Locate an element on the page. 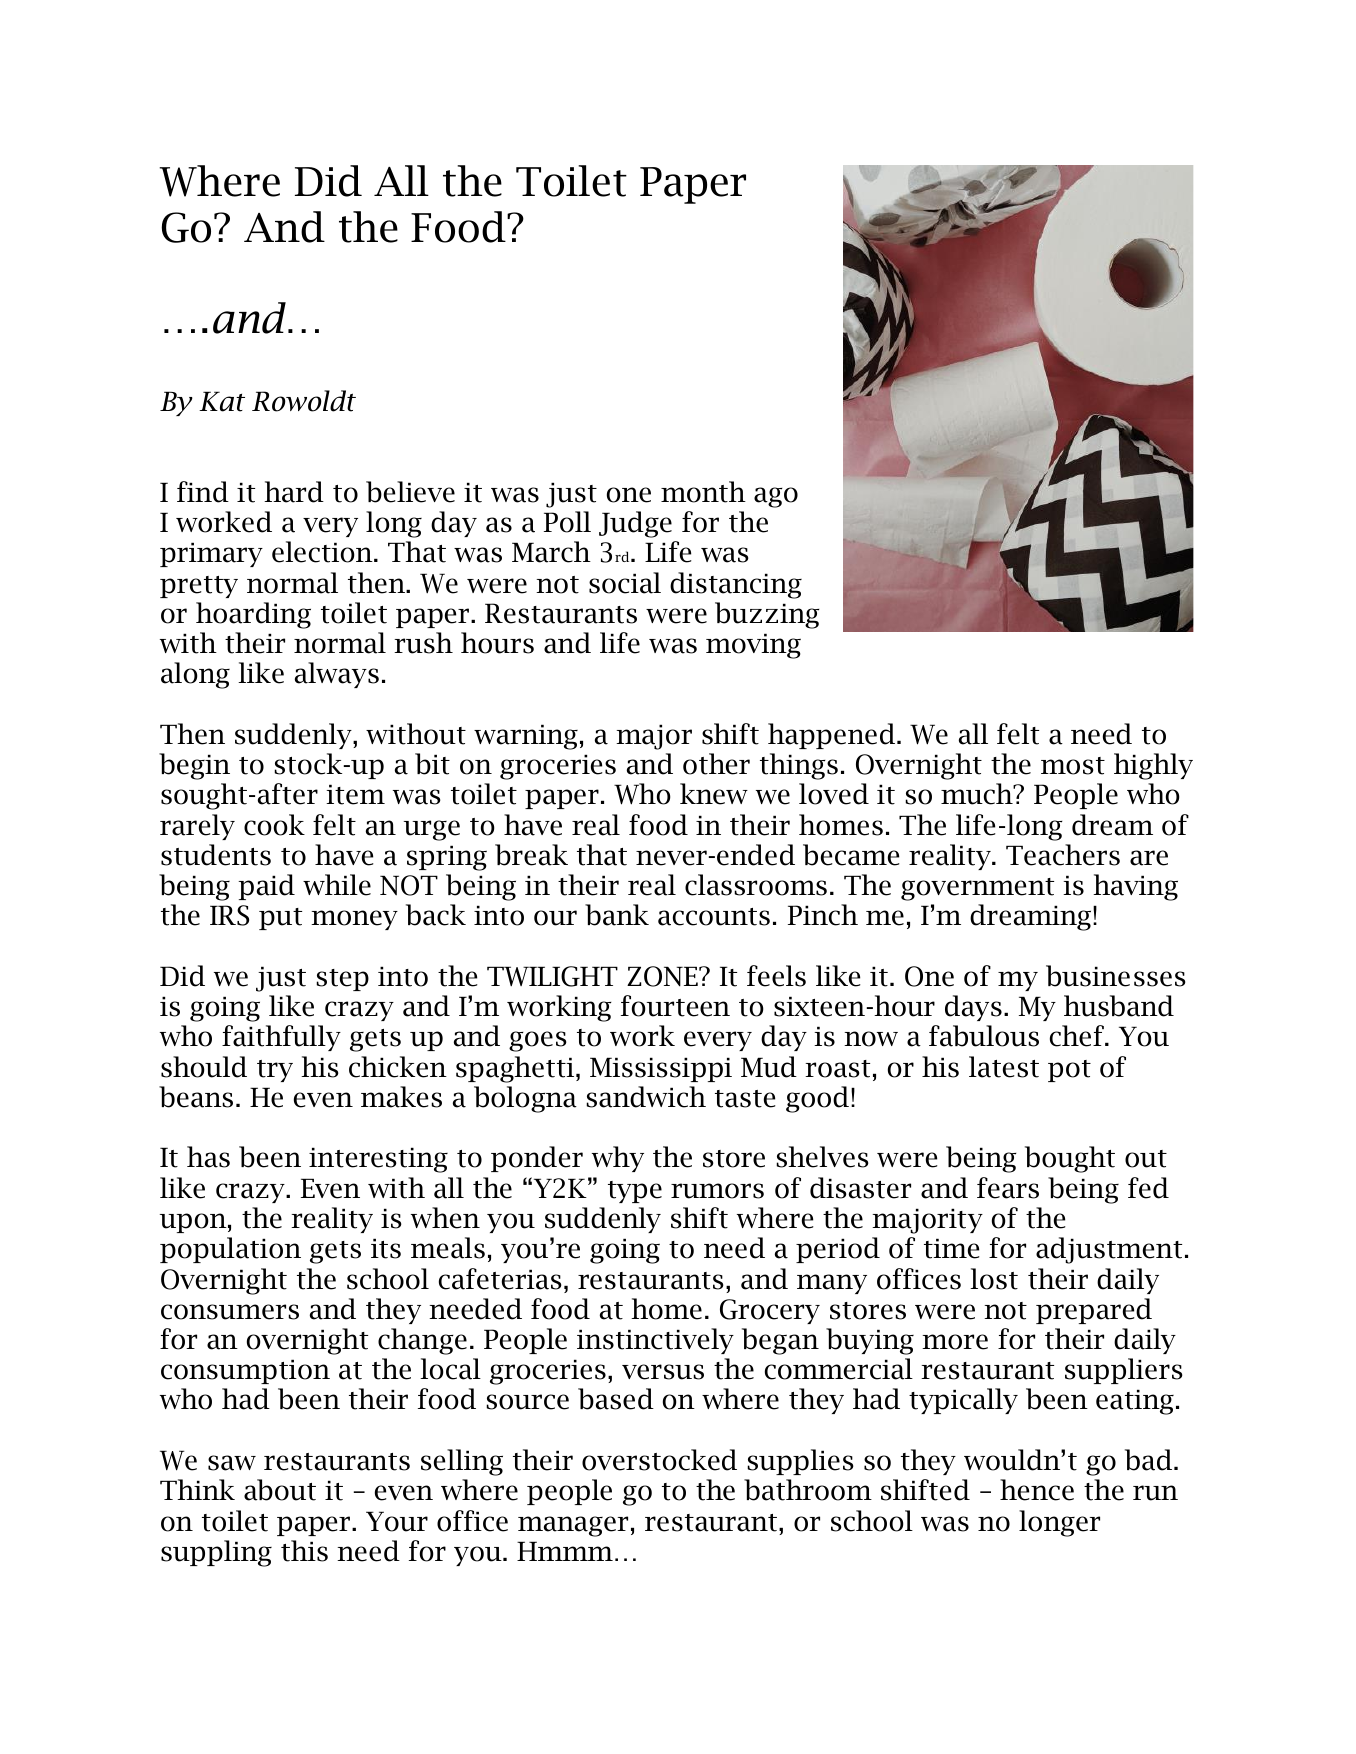  interesting is located at coordinates (378, 1160).
